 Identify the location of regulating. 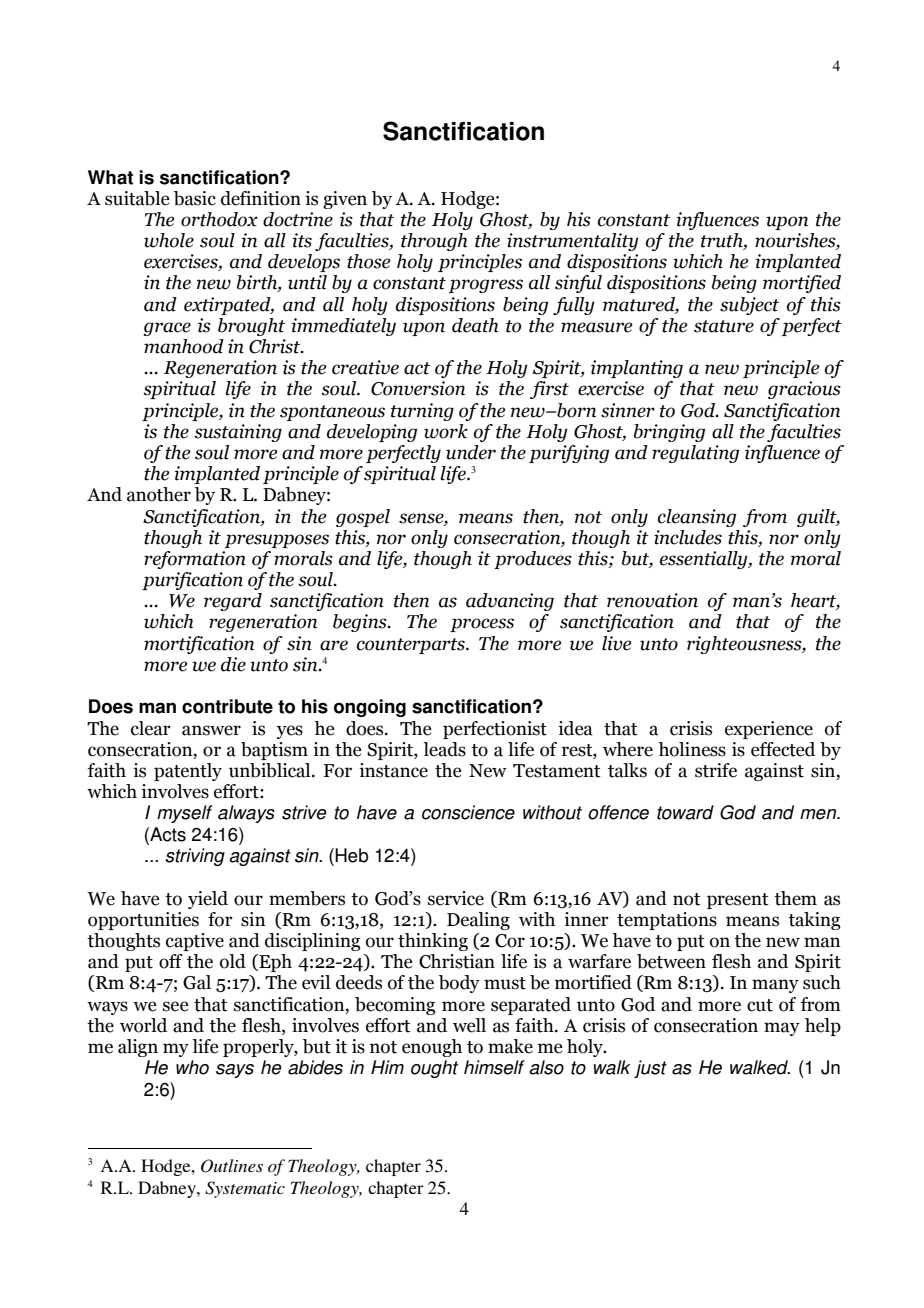
(695, 454).
